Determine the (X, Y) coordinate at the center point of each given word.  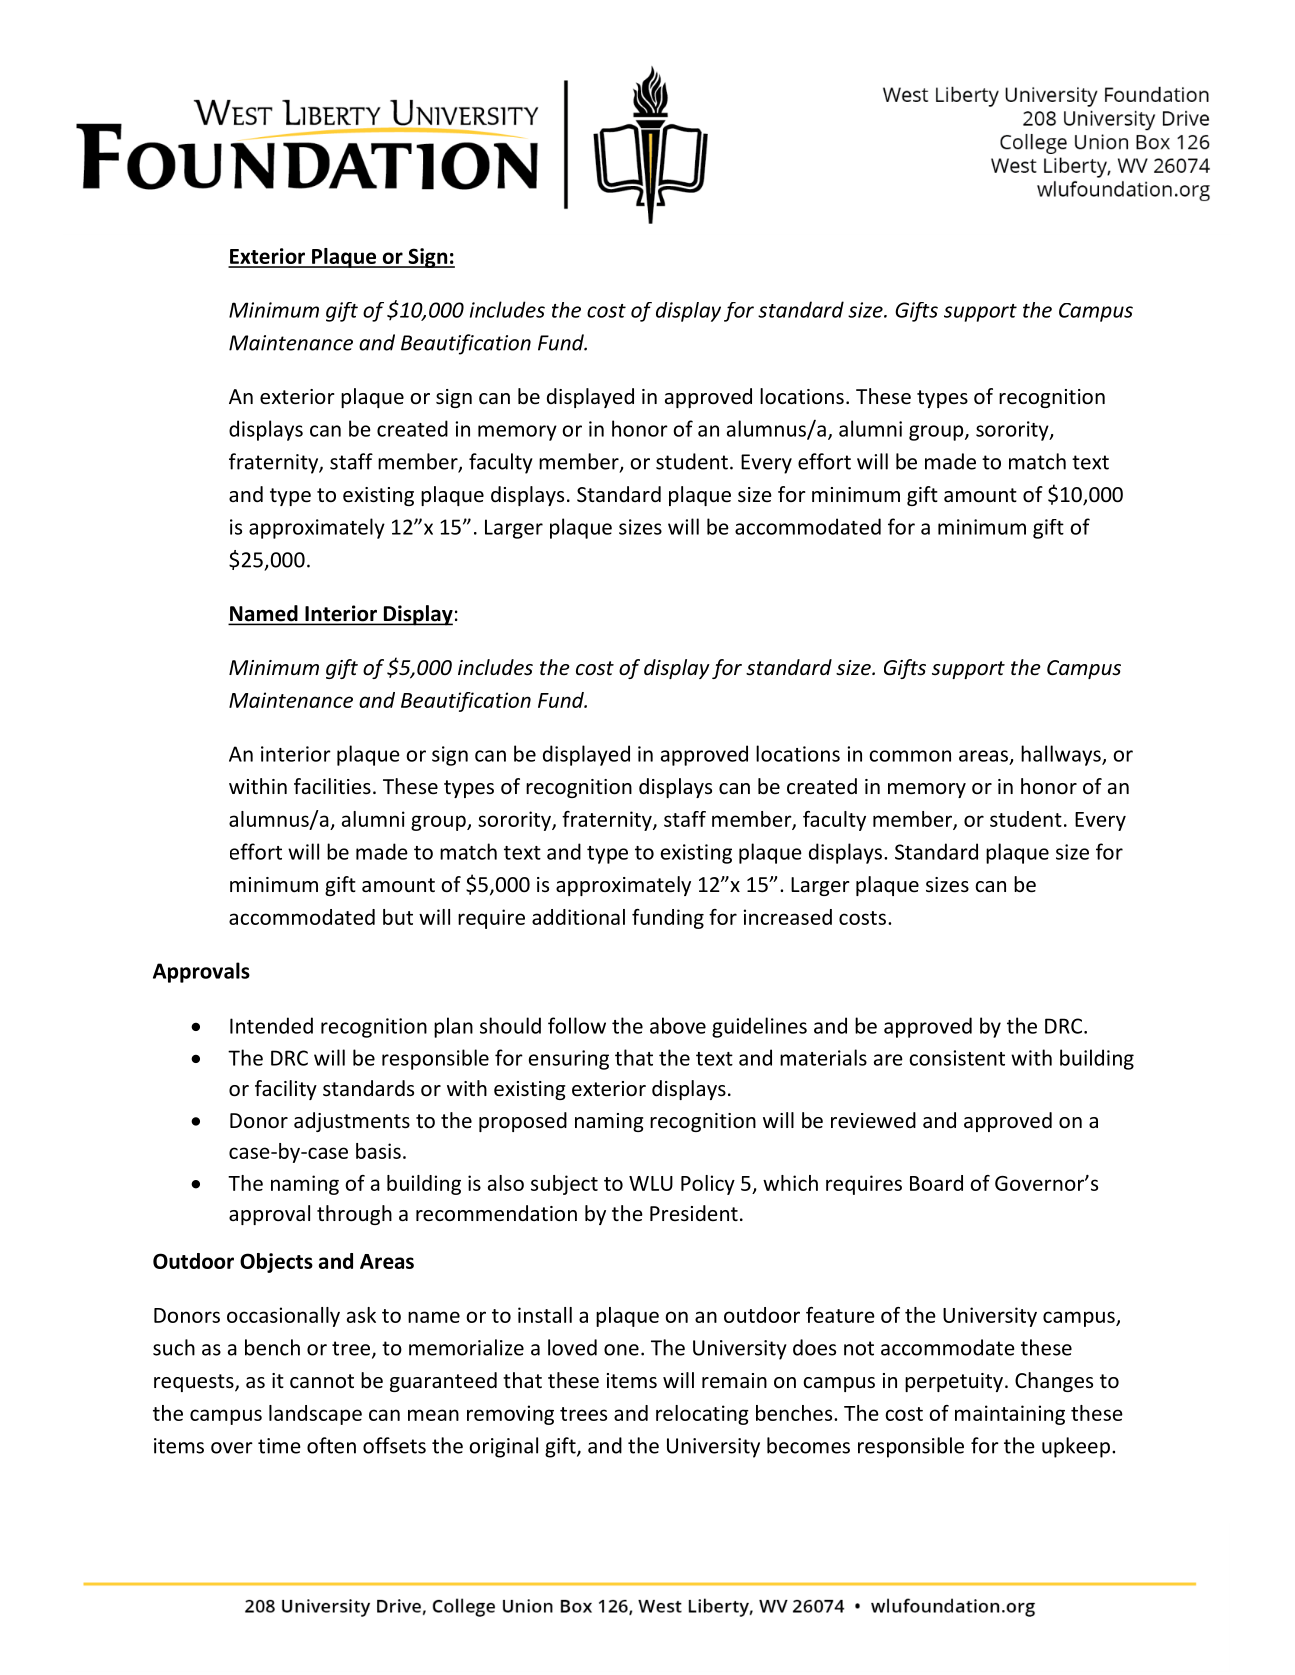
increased (788, 917)
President (694, 1213)
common (910, 756)
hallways (1062, 755)
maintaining (1010, 1415)
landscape (315, 1415)
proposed (523, 1122)
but (398, 917)
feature (840, 1315)
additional (578, 917)
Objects (276, 1263)
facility (286, 1090)
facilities (332, 786)
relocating (702, 1415)
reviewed (873, 1120)
